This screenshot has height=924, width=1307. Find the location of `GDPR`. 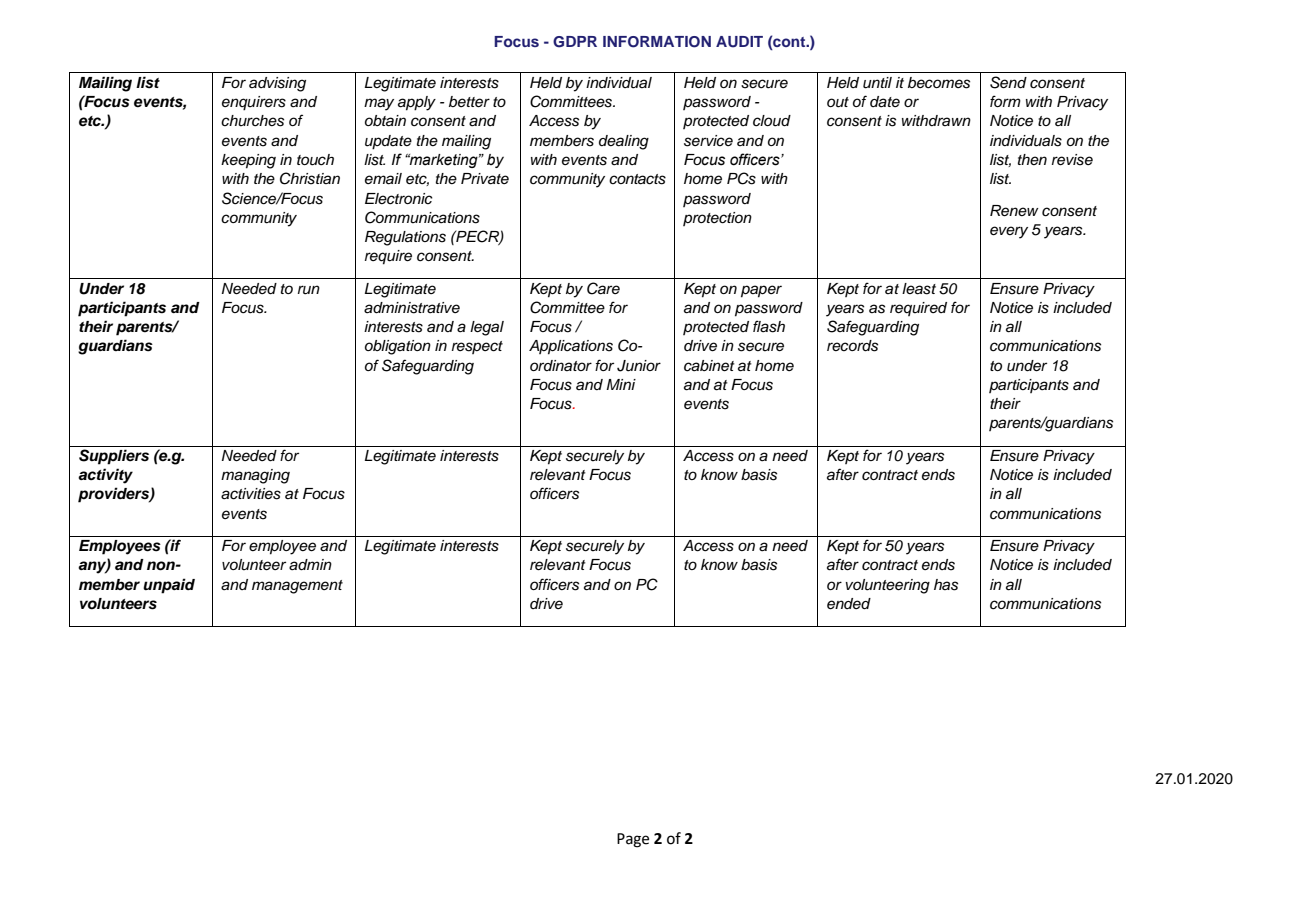

GDPR is located at coordinates (575, 42).
